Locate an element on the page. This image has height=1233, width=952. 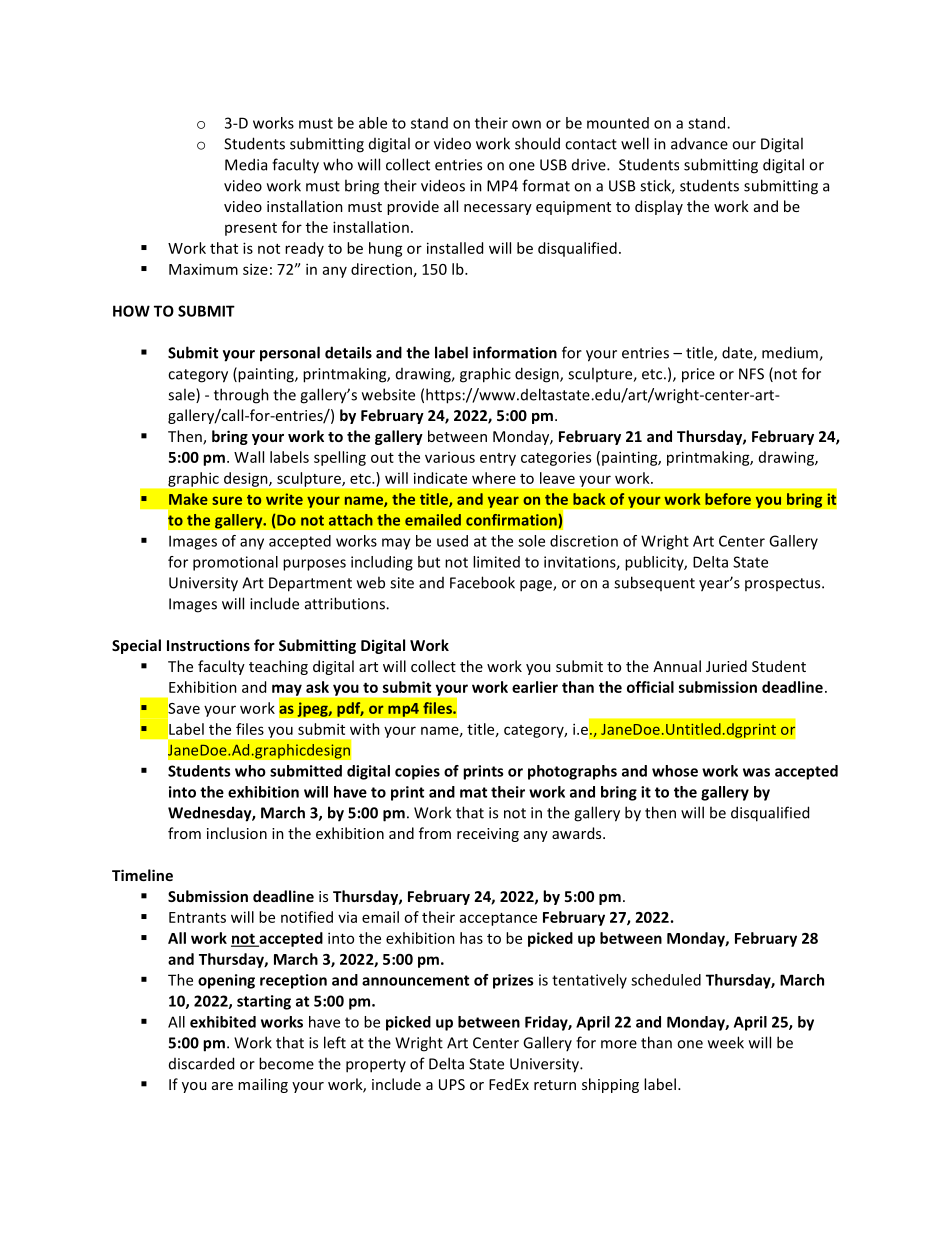
discarded is located at coordinates (201, 1063).
